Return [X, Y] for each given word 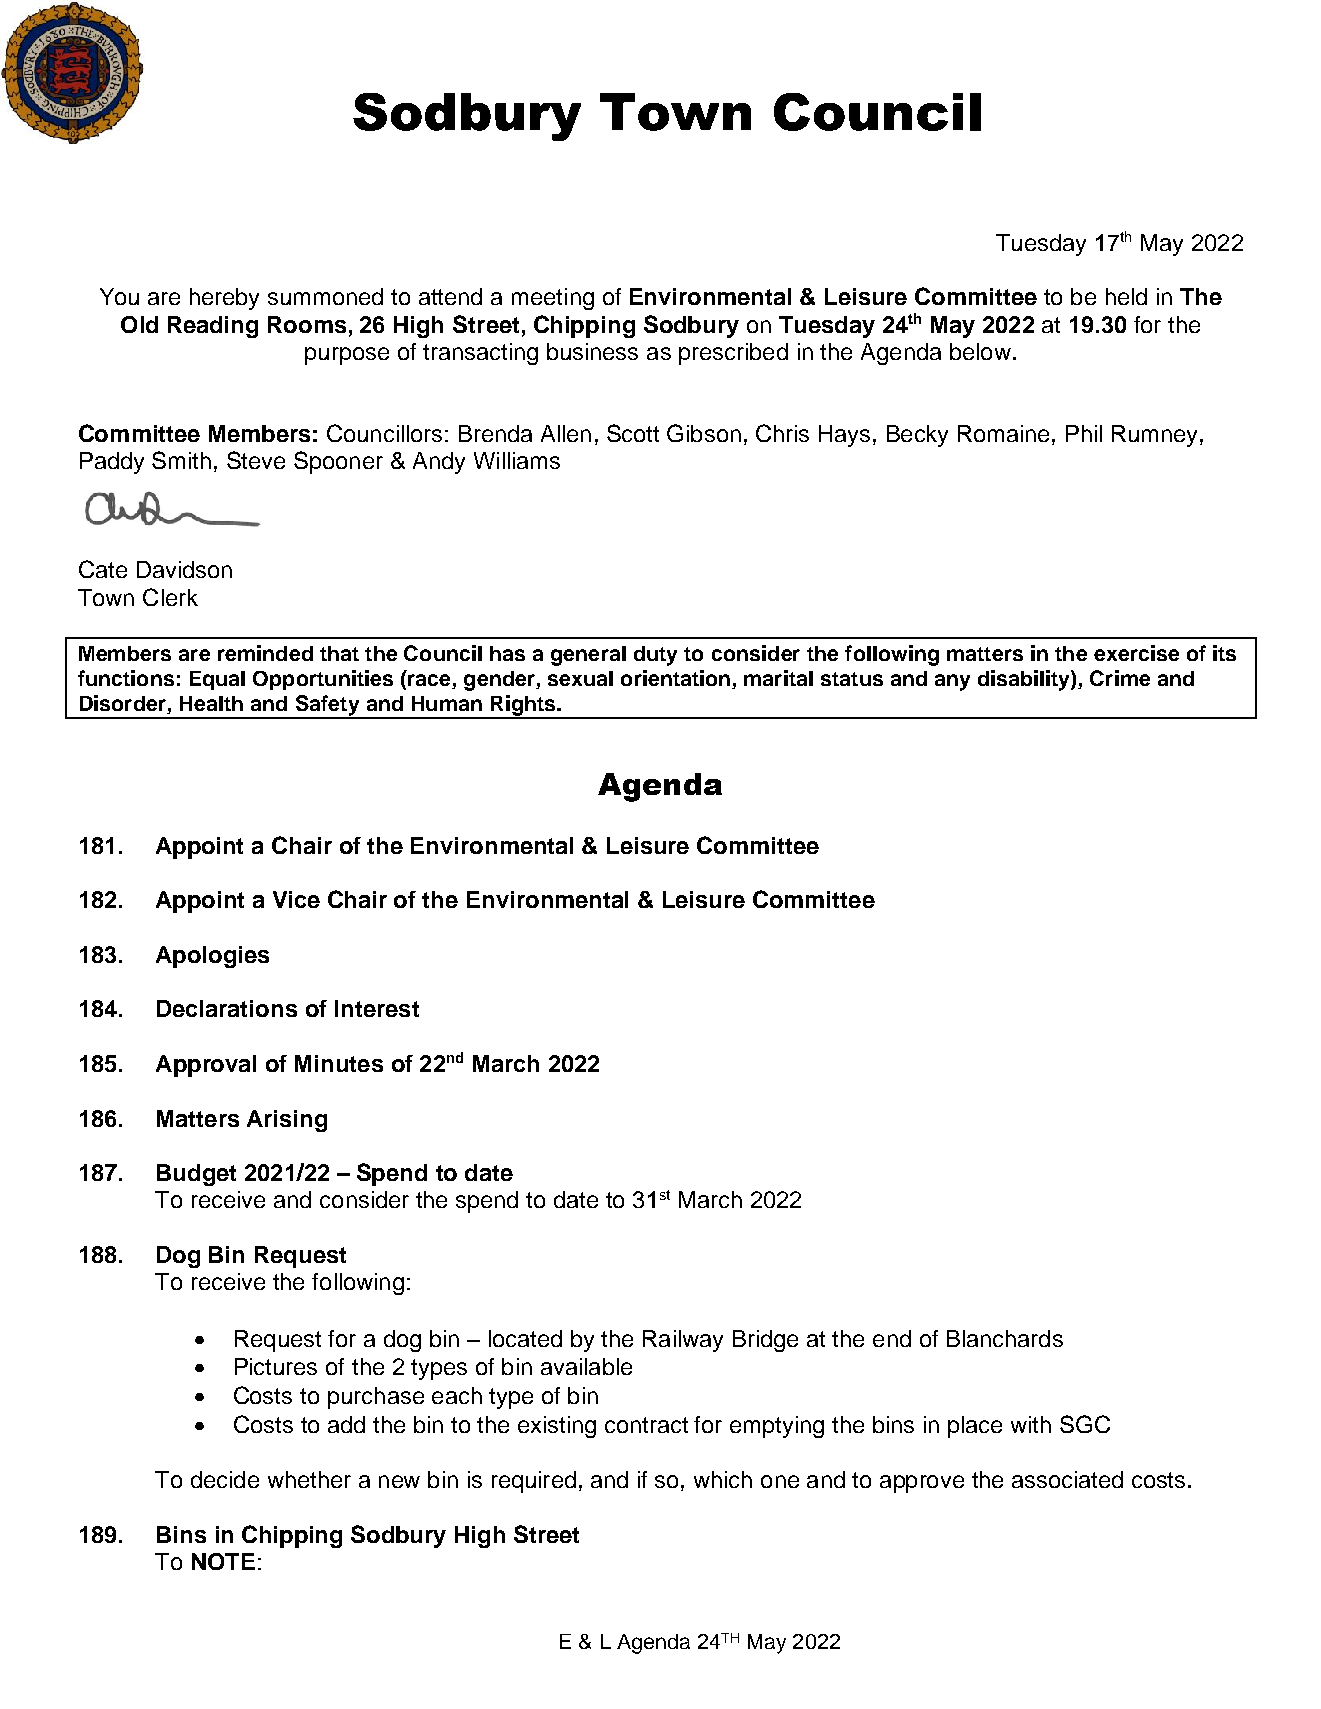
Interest [377, 1008]
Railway [683, 1341]
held [1126, 296]
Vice [296, 899]
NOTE [223, 1561]
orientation [677, 679]
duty [655, 656]
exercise [1136, 653]
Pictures [276, 1366]
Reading [213, 327]
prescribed [733, 354]
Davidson [184, 569]
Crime [1120, 678]
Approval [206, 1066]
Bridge [765, 1341]
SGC [1085, 1424]
